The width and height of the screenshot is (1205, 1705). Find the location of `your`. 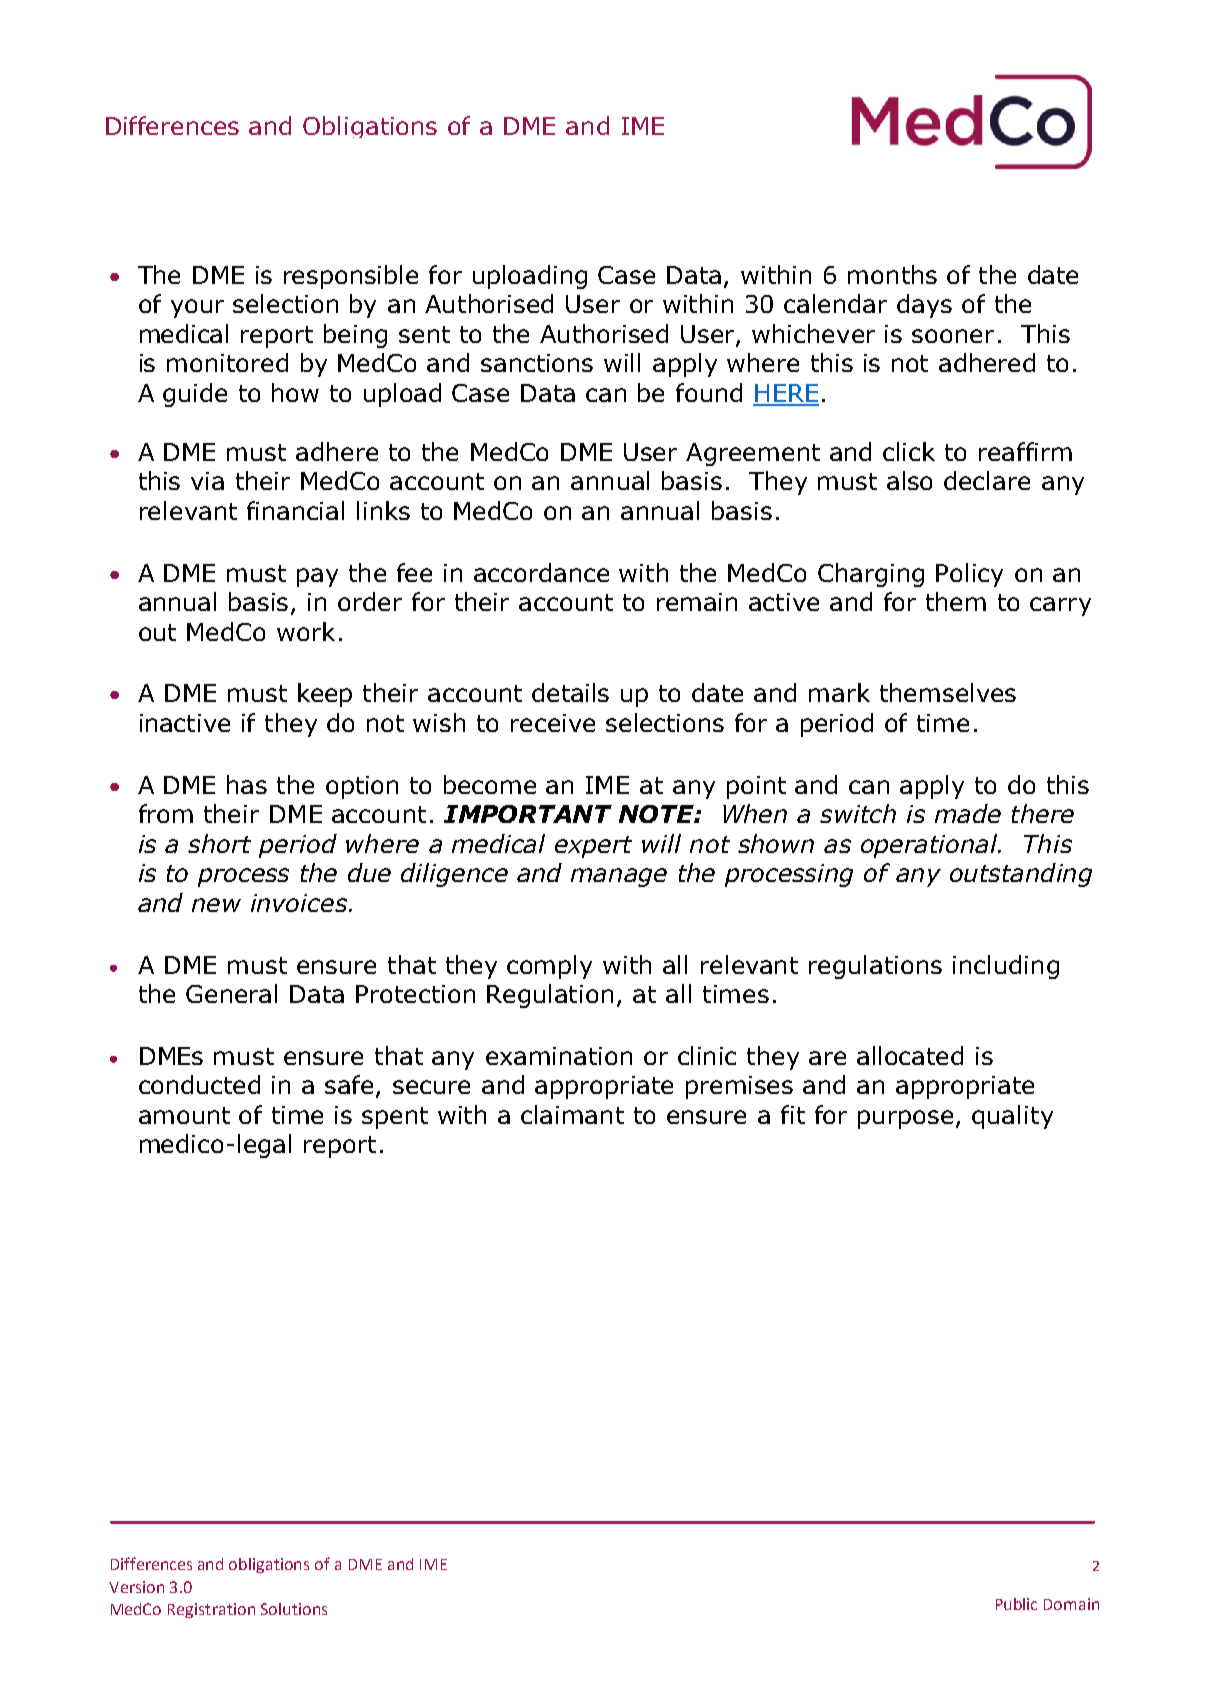

your is located at coordinates (197, 308).
